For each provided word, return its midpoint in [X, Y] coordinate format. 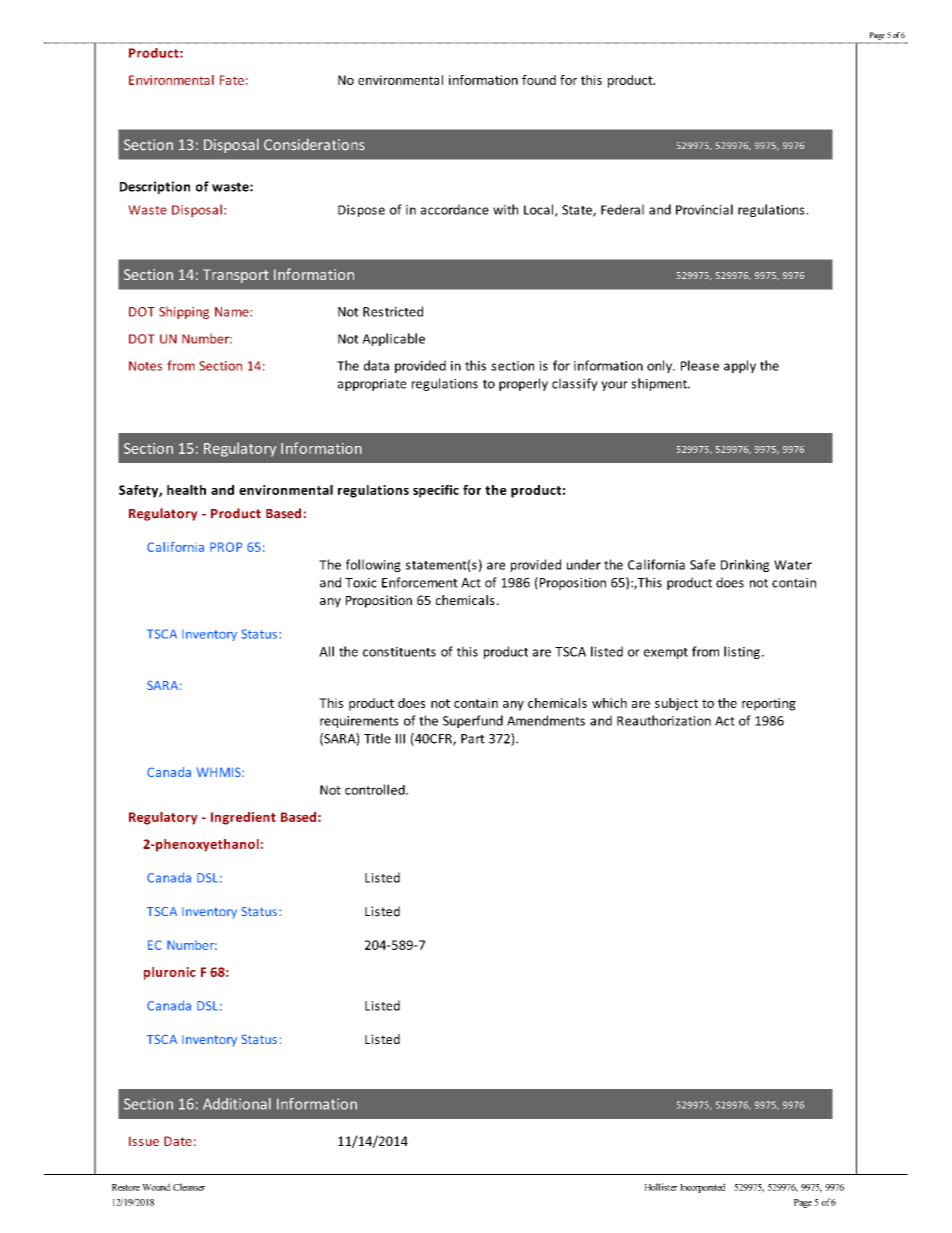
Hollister [661, 1187]
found [539, 80]
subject [676, 704]
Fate [232, 80]
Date [178, 1141]
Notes [145, 366]
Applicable [393, 339]
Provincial [704, 209]
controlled [376, 789]
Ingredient [243, 818]
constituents [399, 652]
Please [700, 365]
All [326, 651]
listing [742, 652]
